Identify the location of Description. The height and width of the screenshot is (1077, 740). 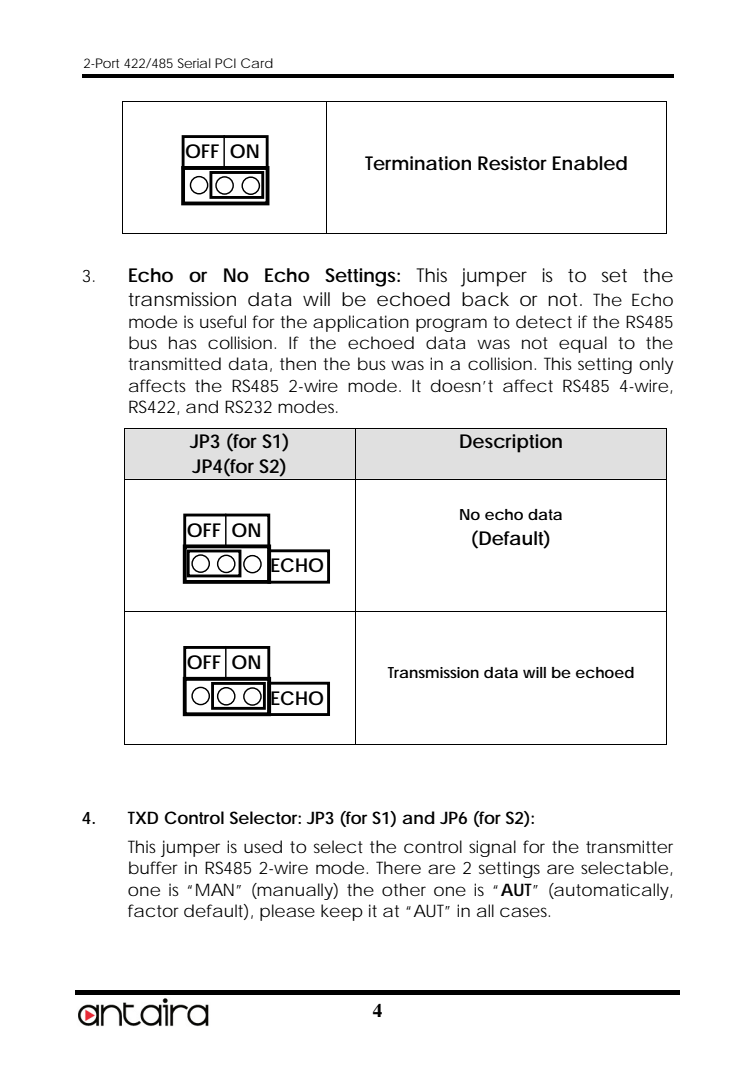
(511, 443).
